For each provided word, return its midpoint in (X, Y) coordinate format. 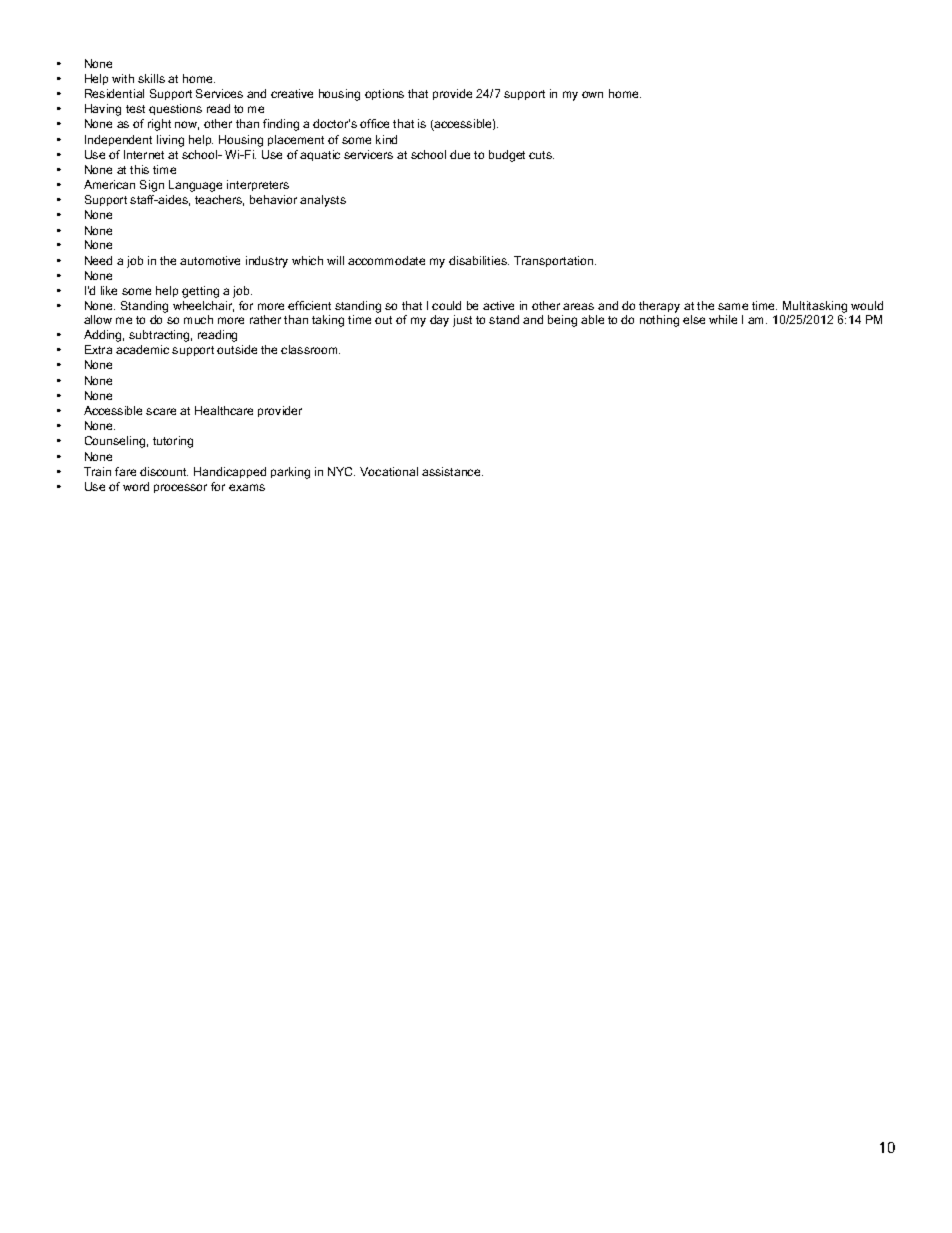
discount (164, 471)
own (592, 94)
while (723, 319)
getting (200, 292)
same (733, 306)
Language (195, 186)
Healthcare (224, 410)
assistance (452, 471)
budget (507, 156)
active (498, 305)
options (384, 94)
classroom (310, 349)
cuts (541, 155)
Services (219, 93)
